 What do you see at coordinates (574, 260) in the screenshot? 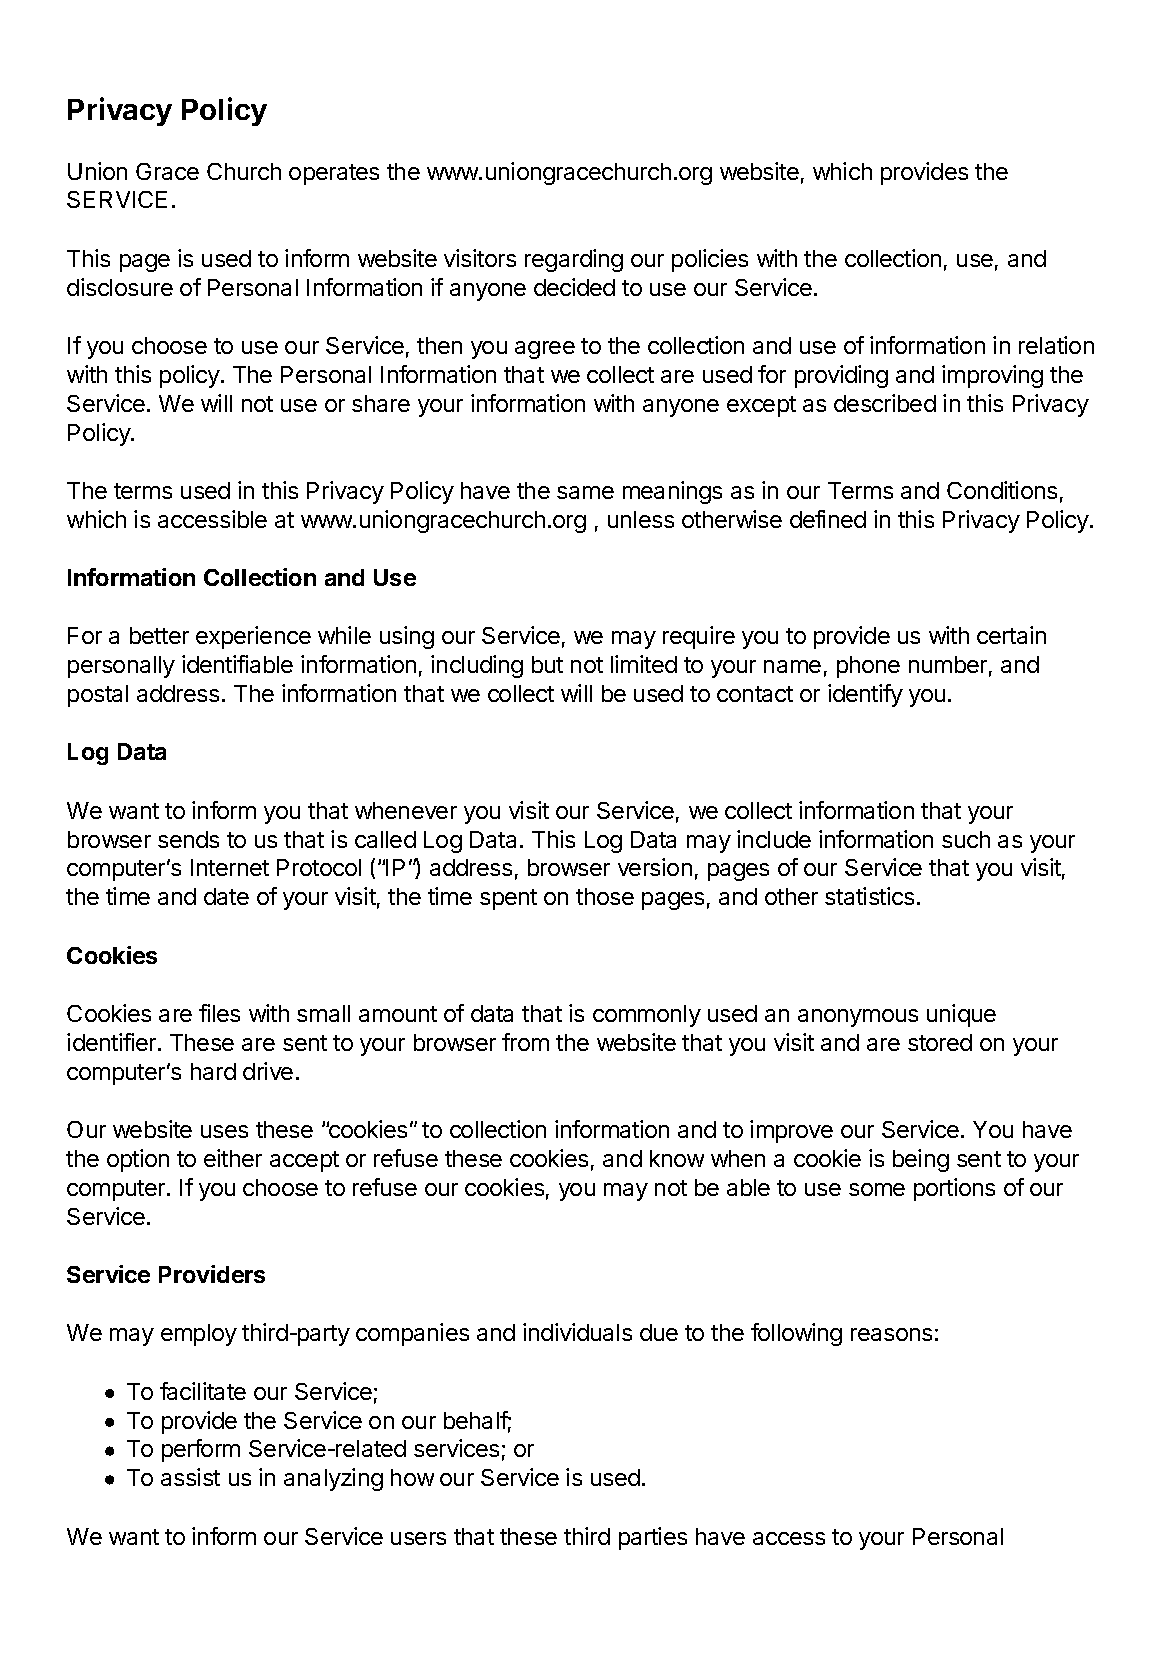
I see `regarding` at bounding box center [574, 260].
